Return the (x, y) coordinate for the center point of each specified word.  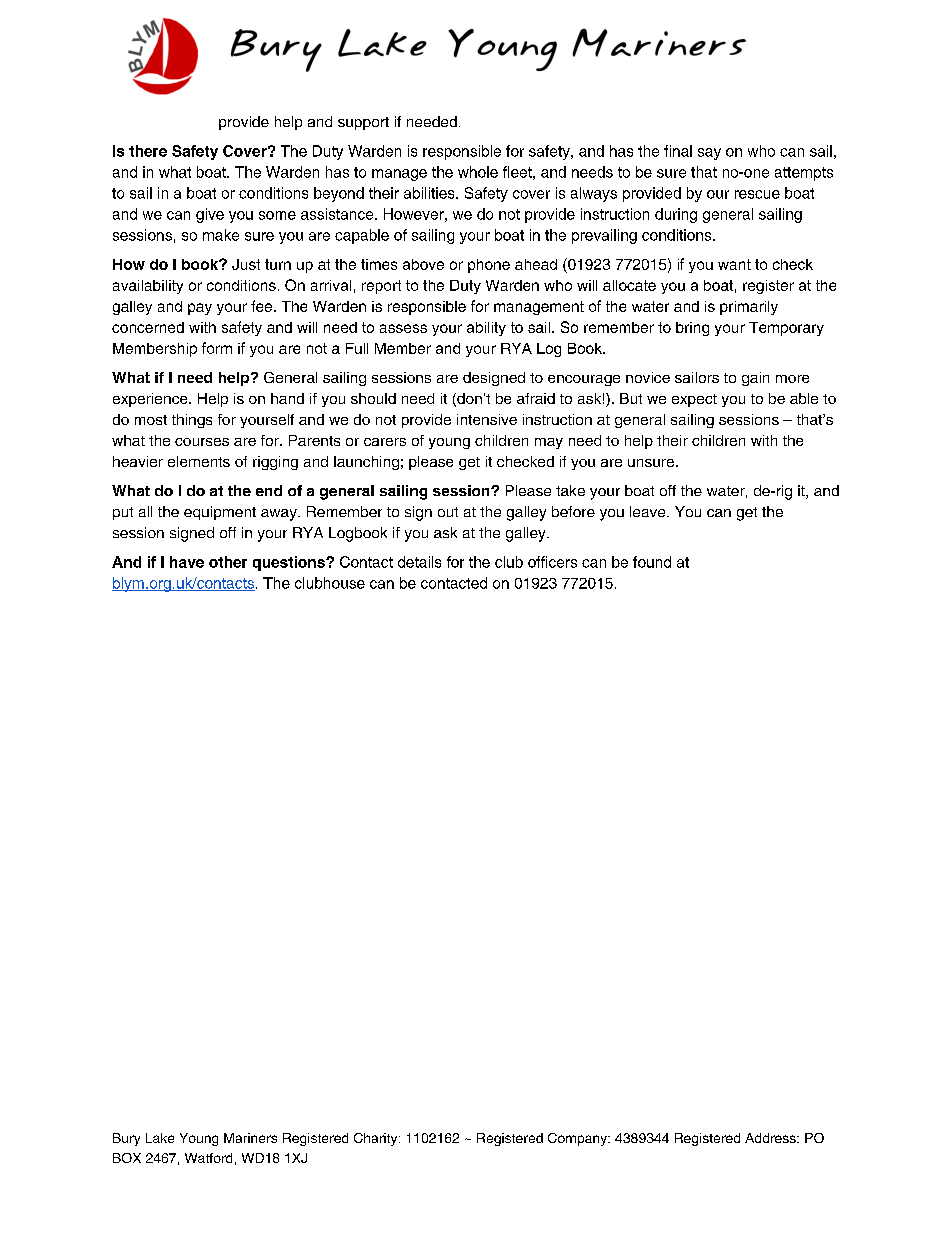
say (709, 154)
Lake (160, 1138)
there (148, 151)
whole (478, 172)
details (419, 562)
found (652, 562)
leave (649, 511)
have (187, 562)
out (448, 512)
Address (771, 1138)
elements (199, 461)
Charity (377, 1139)
